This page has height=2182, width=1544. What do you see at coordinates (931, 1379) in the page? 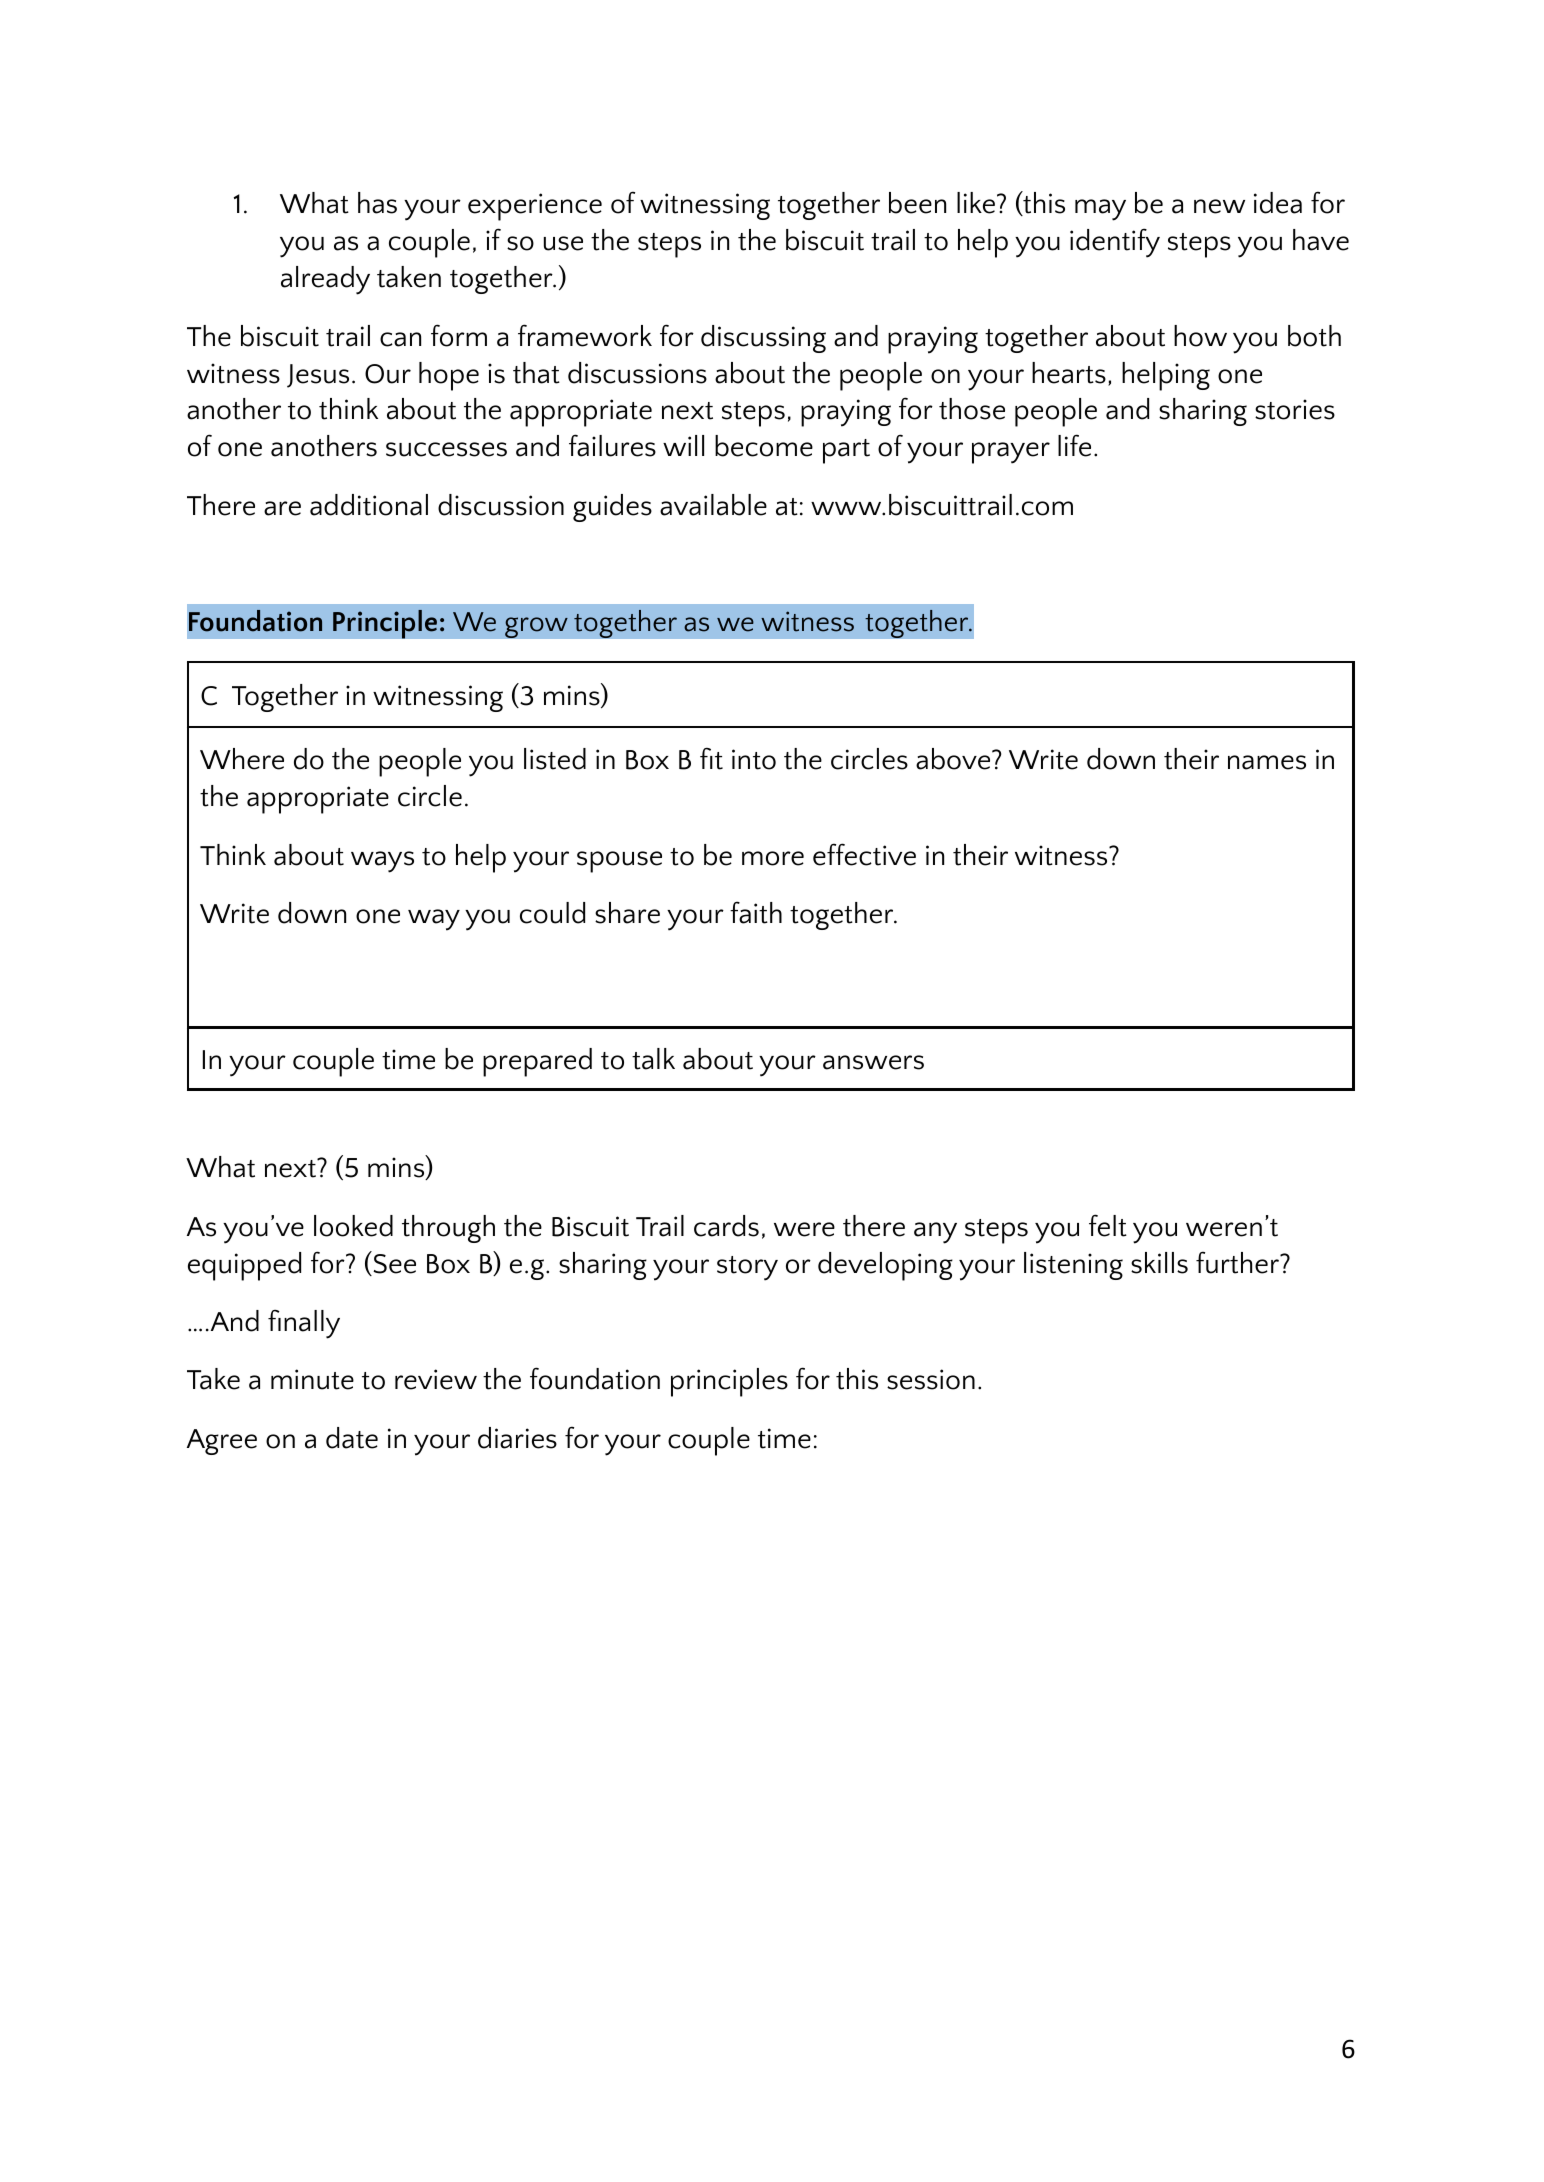
I see `session` at bounding box center [931, 1379].
